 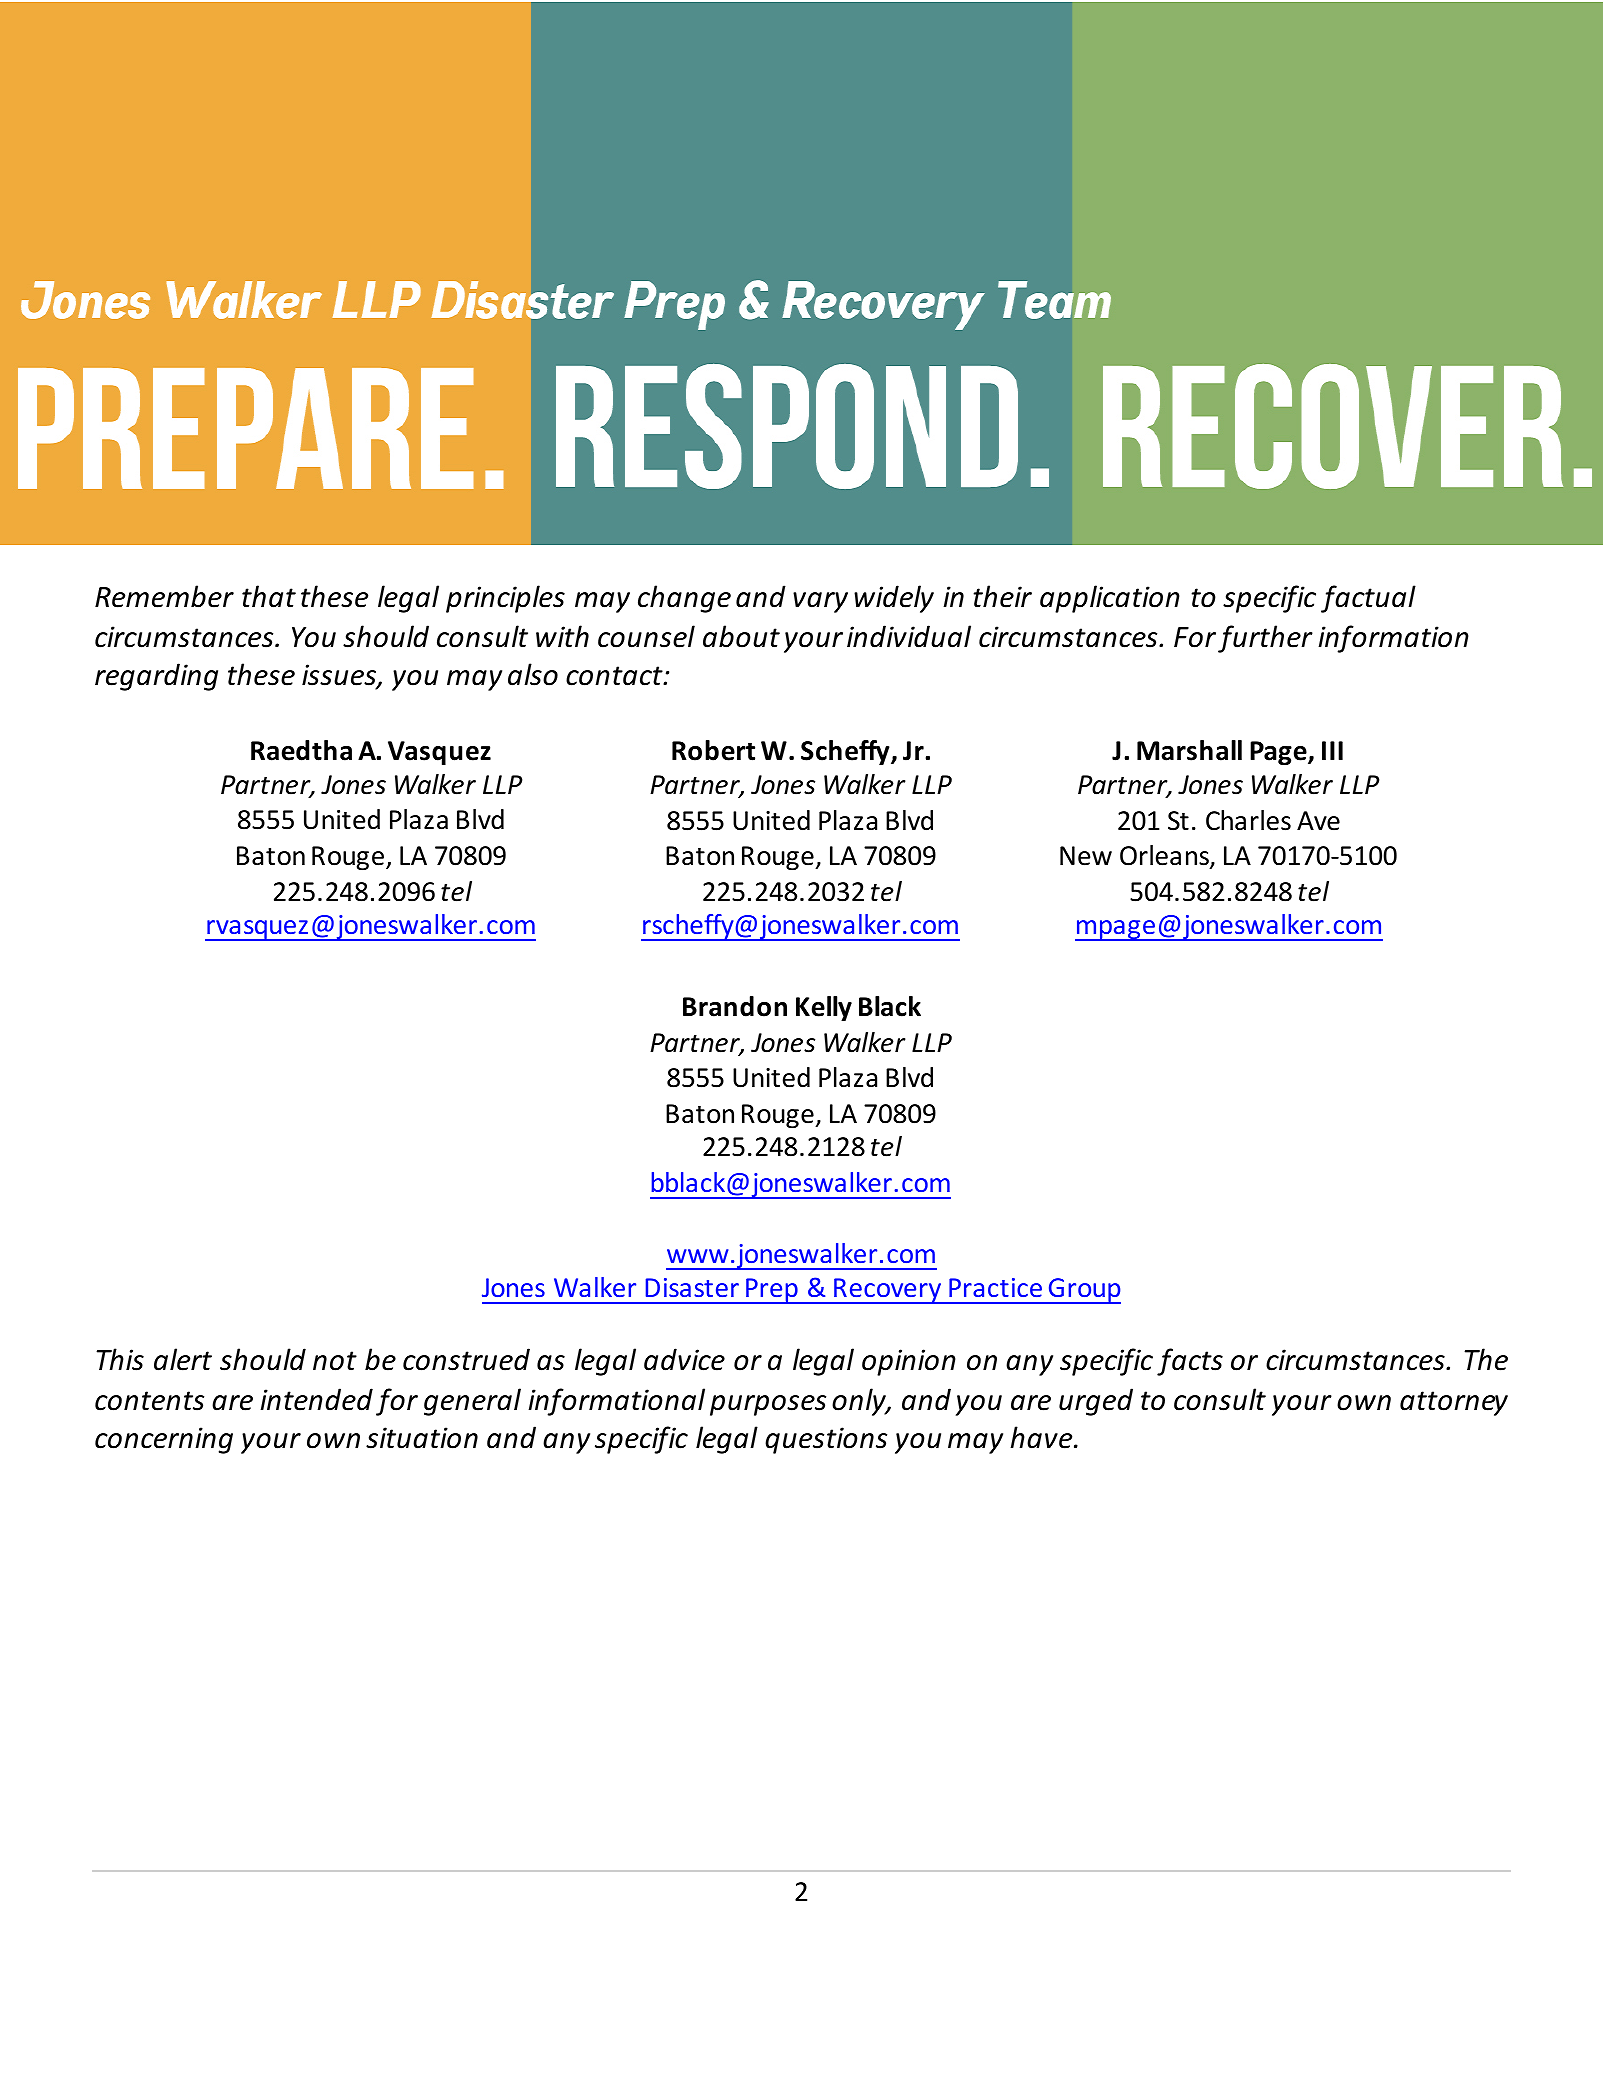 I want to click on further, so click(x=1265, y=639).
